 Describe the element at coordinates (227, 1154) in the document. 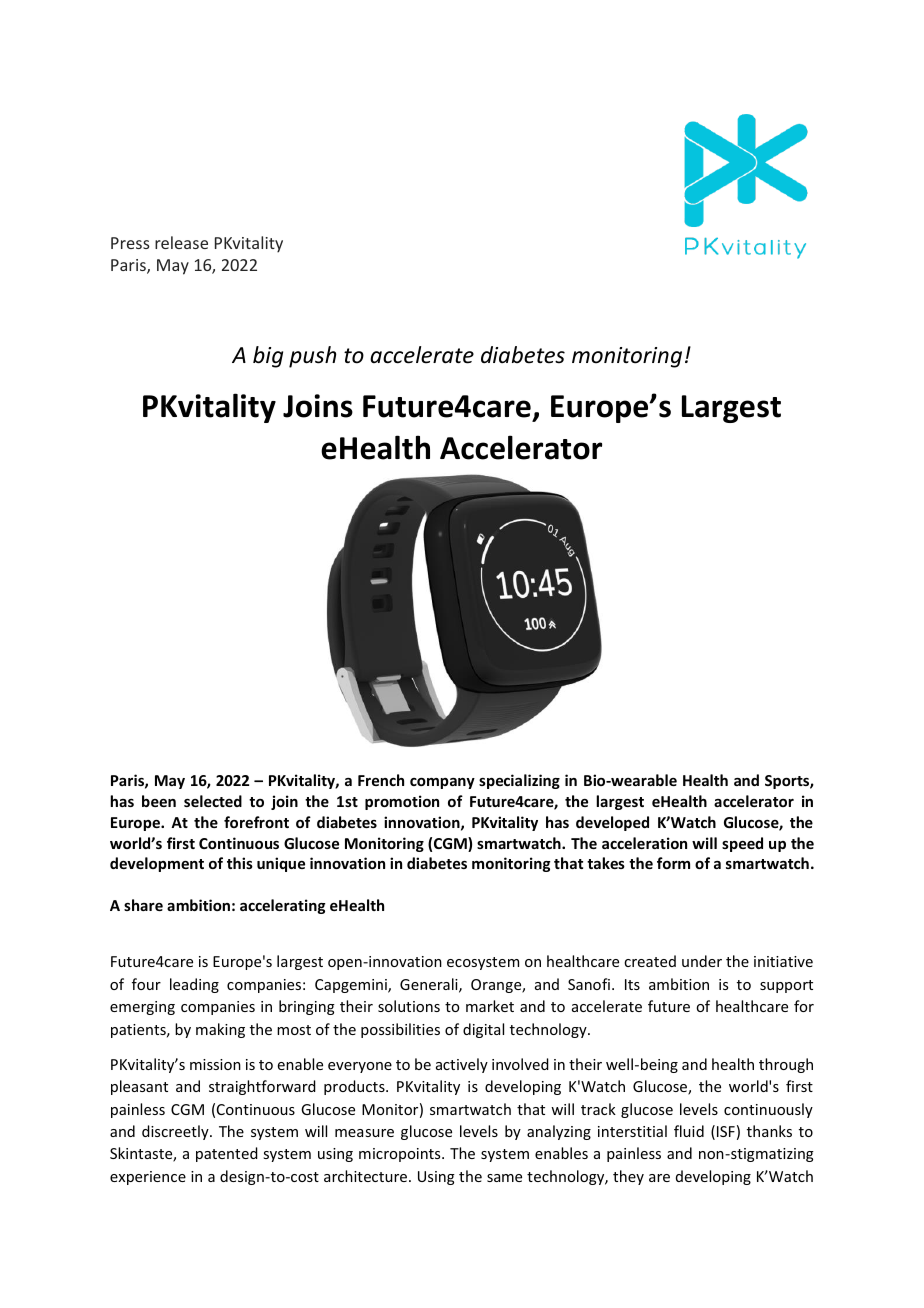

I see `patented` at that location.
